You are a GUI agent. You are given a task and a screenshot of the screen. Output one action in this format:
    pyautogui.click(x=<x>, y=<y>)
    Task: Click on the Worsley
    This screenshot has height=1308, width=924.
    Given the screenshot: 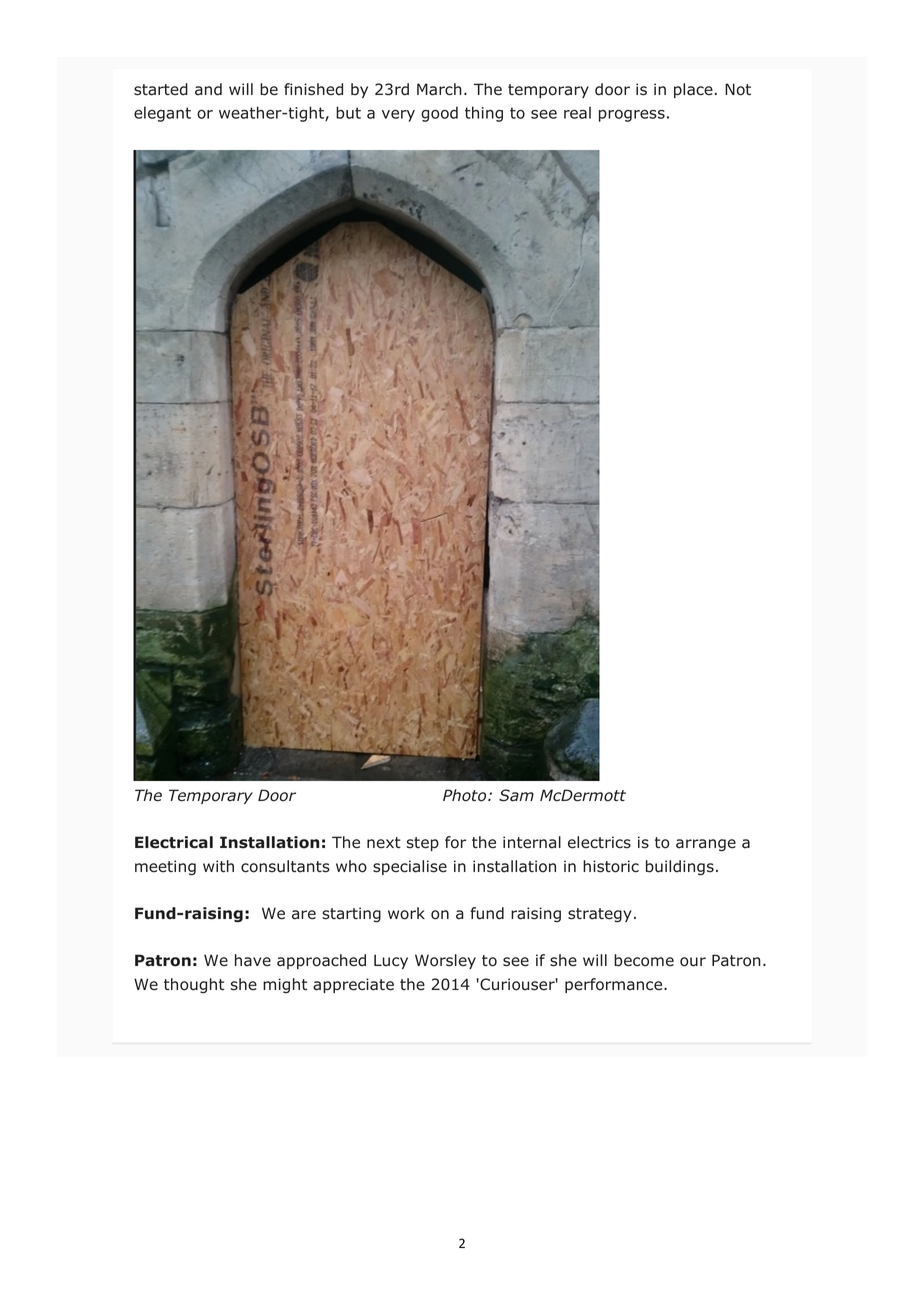 What is the action you would take?
    pyautogui.click(x=445, y=961)
